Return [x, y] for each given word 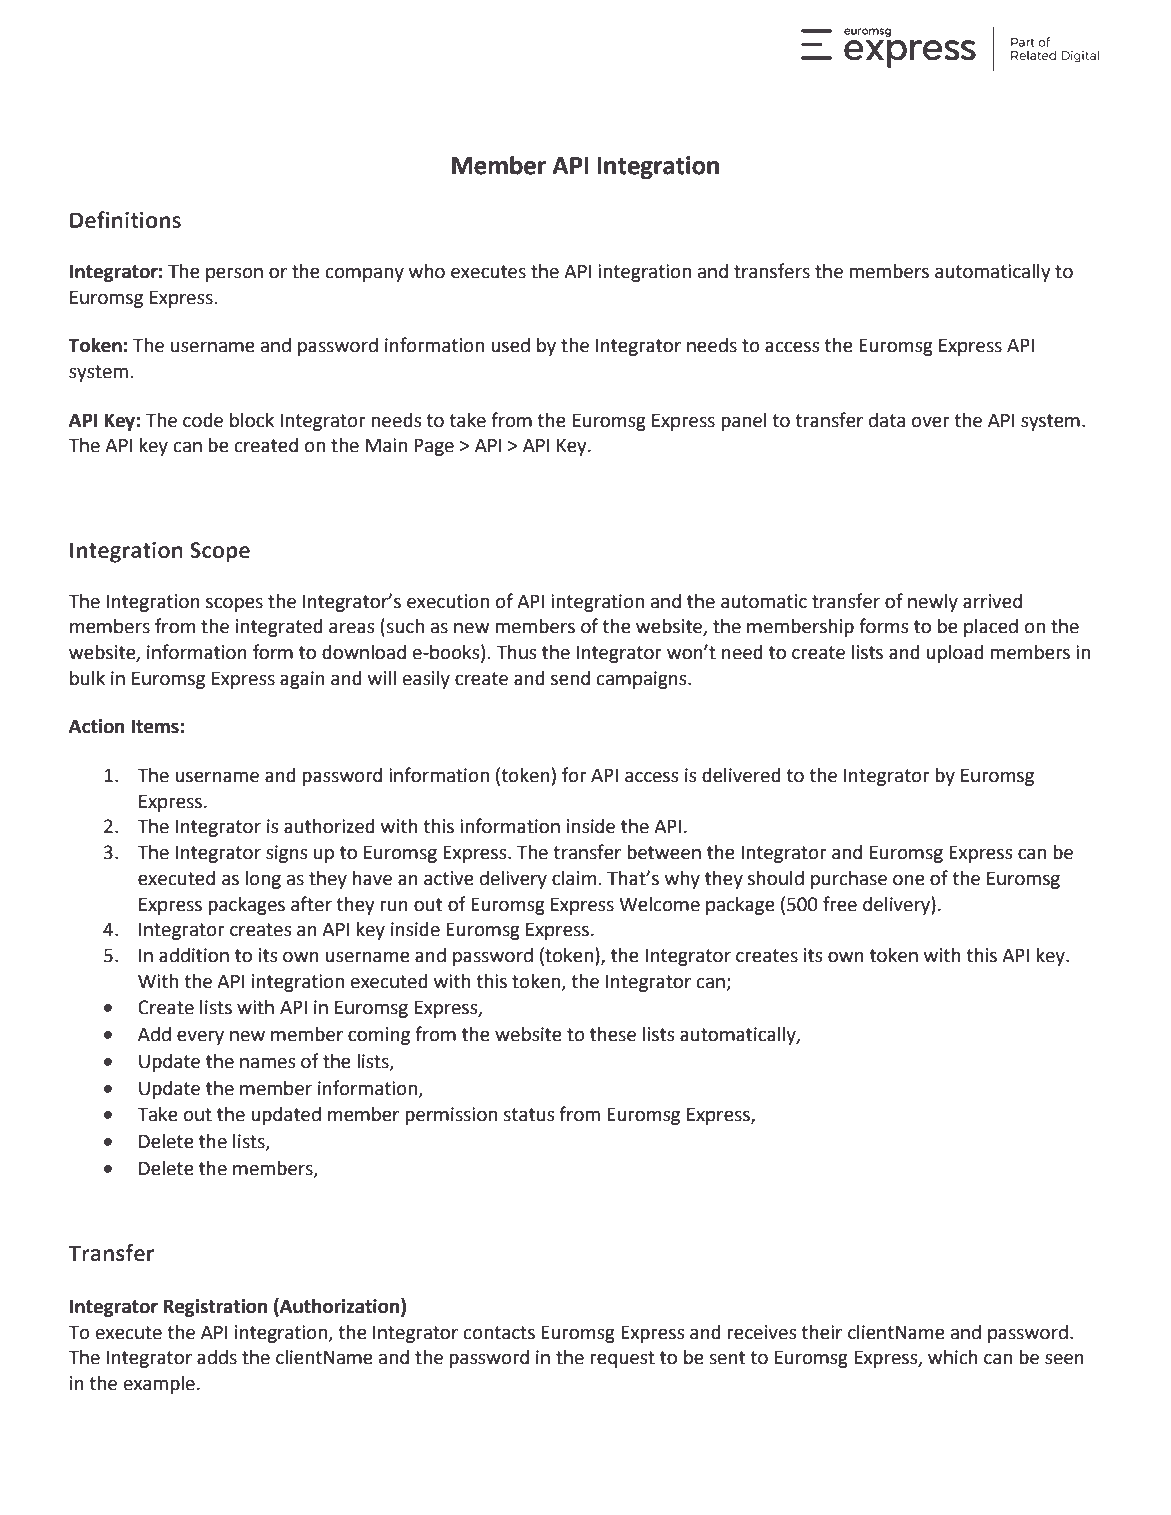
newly [933, 603]
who [427, 271]
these [613, 1034]
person [234, 274]
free [840, 904]
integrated [279, 628]
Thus [516, 652]
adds [217, 1357]
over [931, 422]
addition [194, 955]
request [622, 1359]
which [953, 1357]
